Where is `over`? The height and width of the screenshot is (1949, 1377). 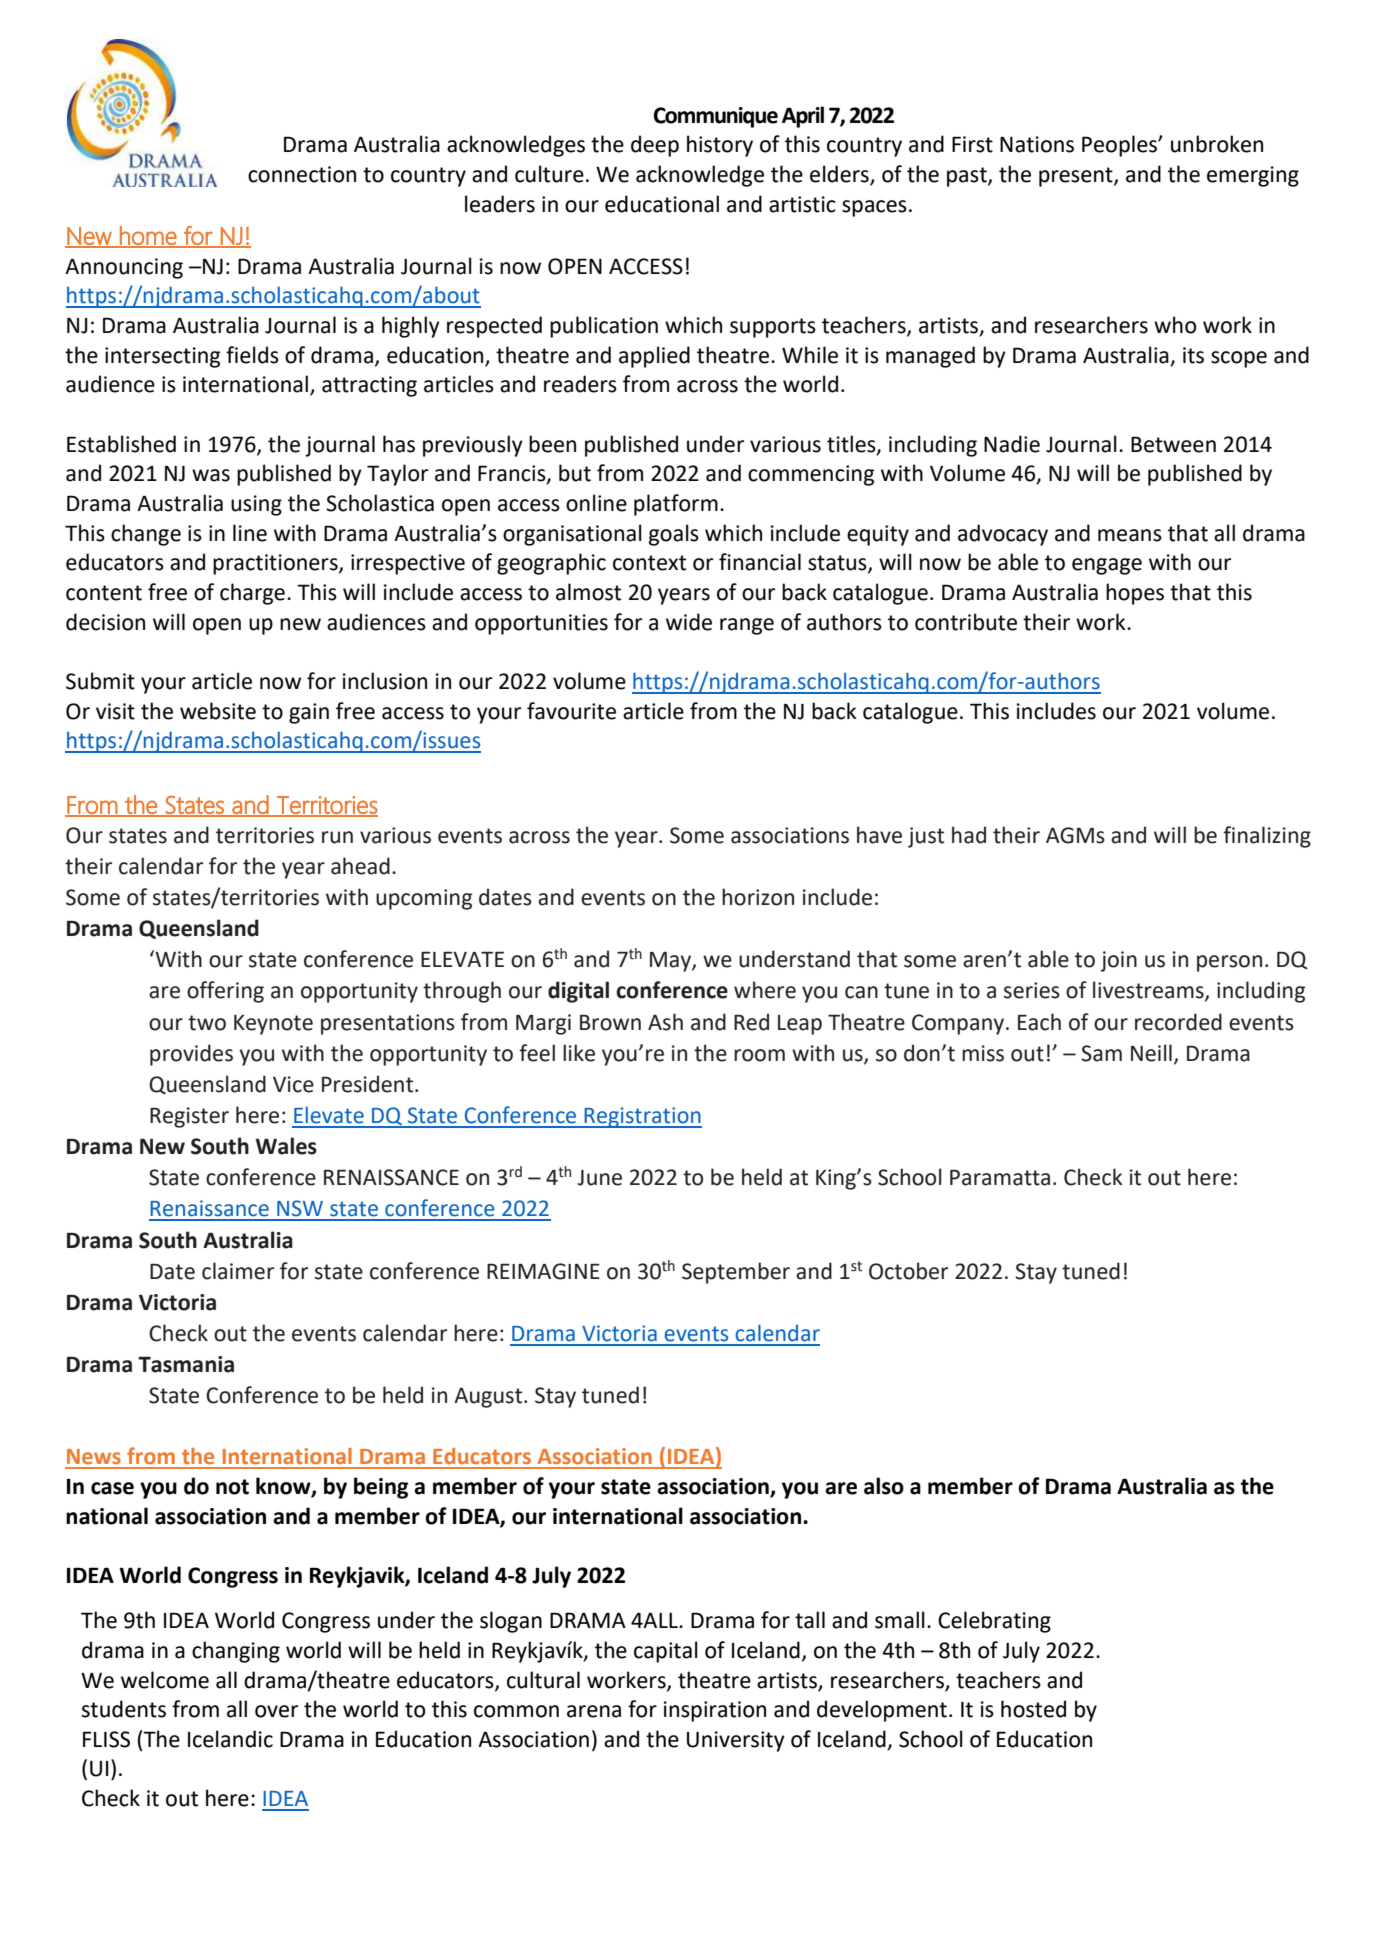
over is located at coordinates (276, 1711).
